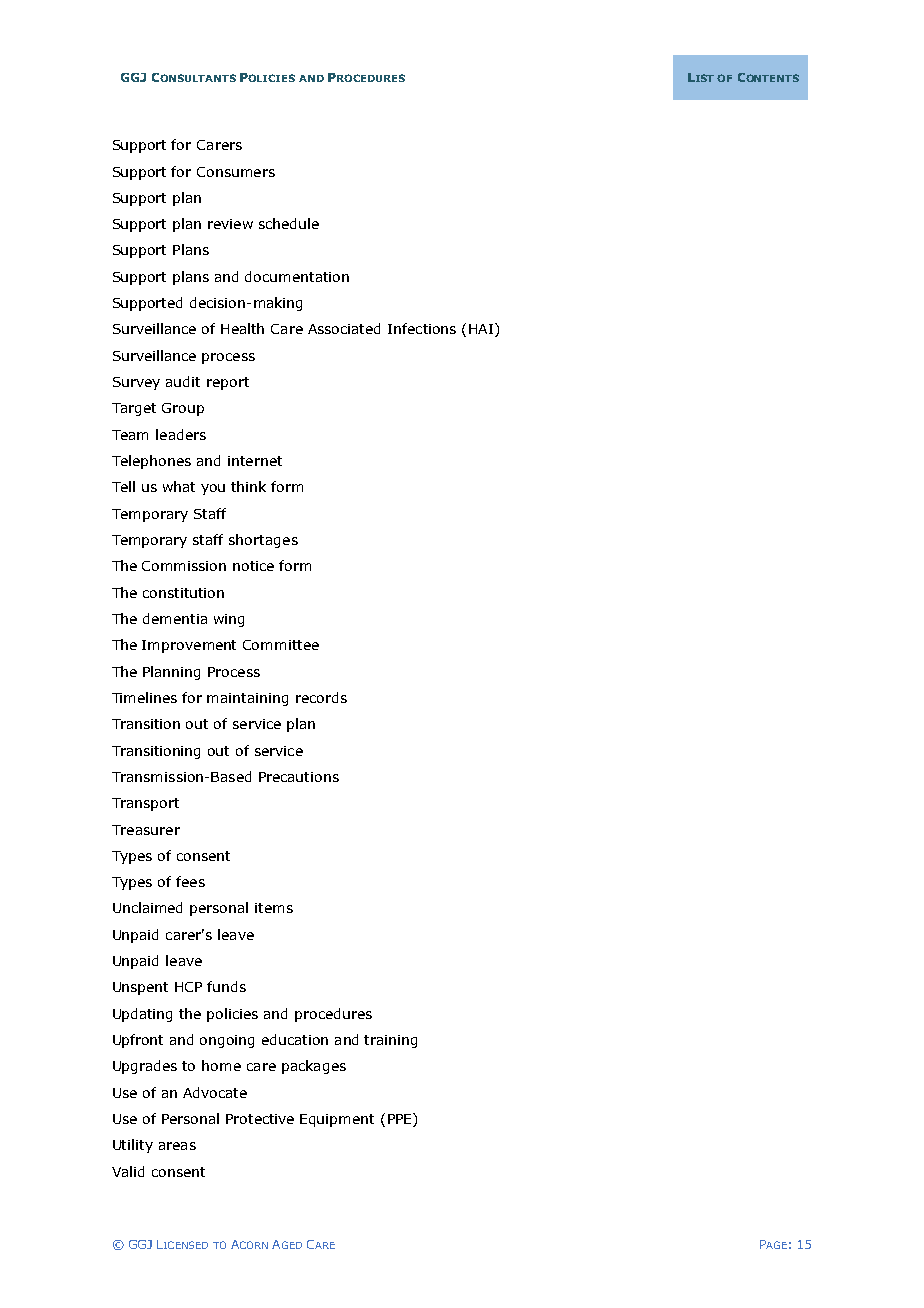 This screenshot has width=924, height=1308. Describe the element at coordinates (179, 486) in the screenshot. I see `what` at that location.
